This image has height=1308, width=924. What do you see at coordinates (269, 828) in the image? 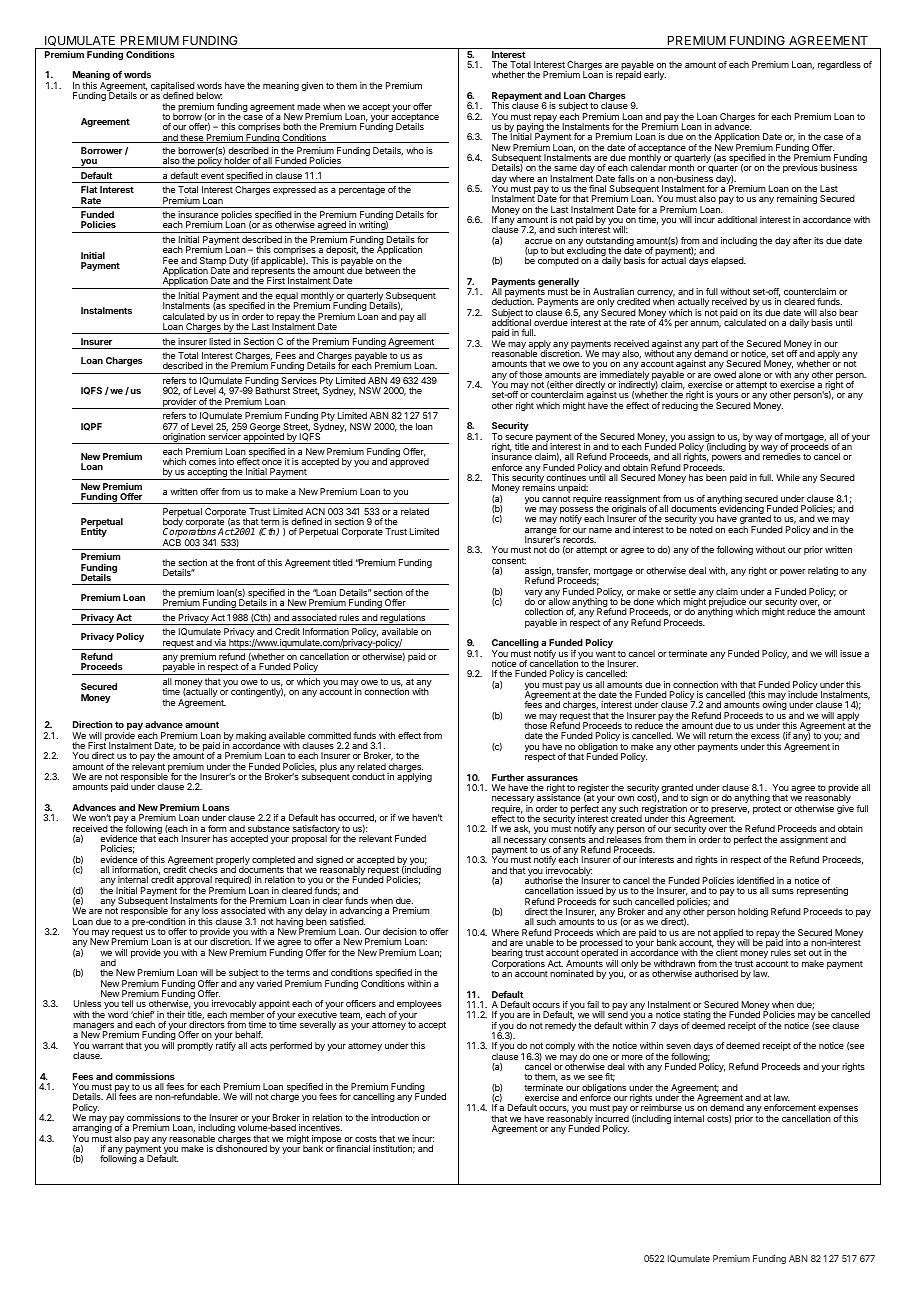
I see `substance` at bounding box center [269, 828].
